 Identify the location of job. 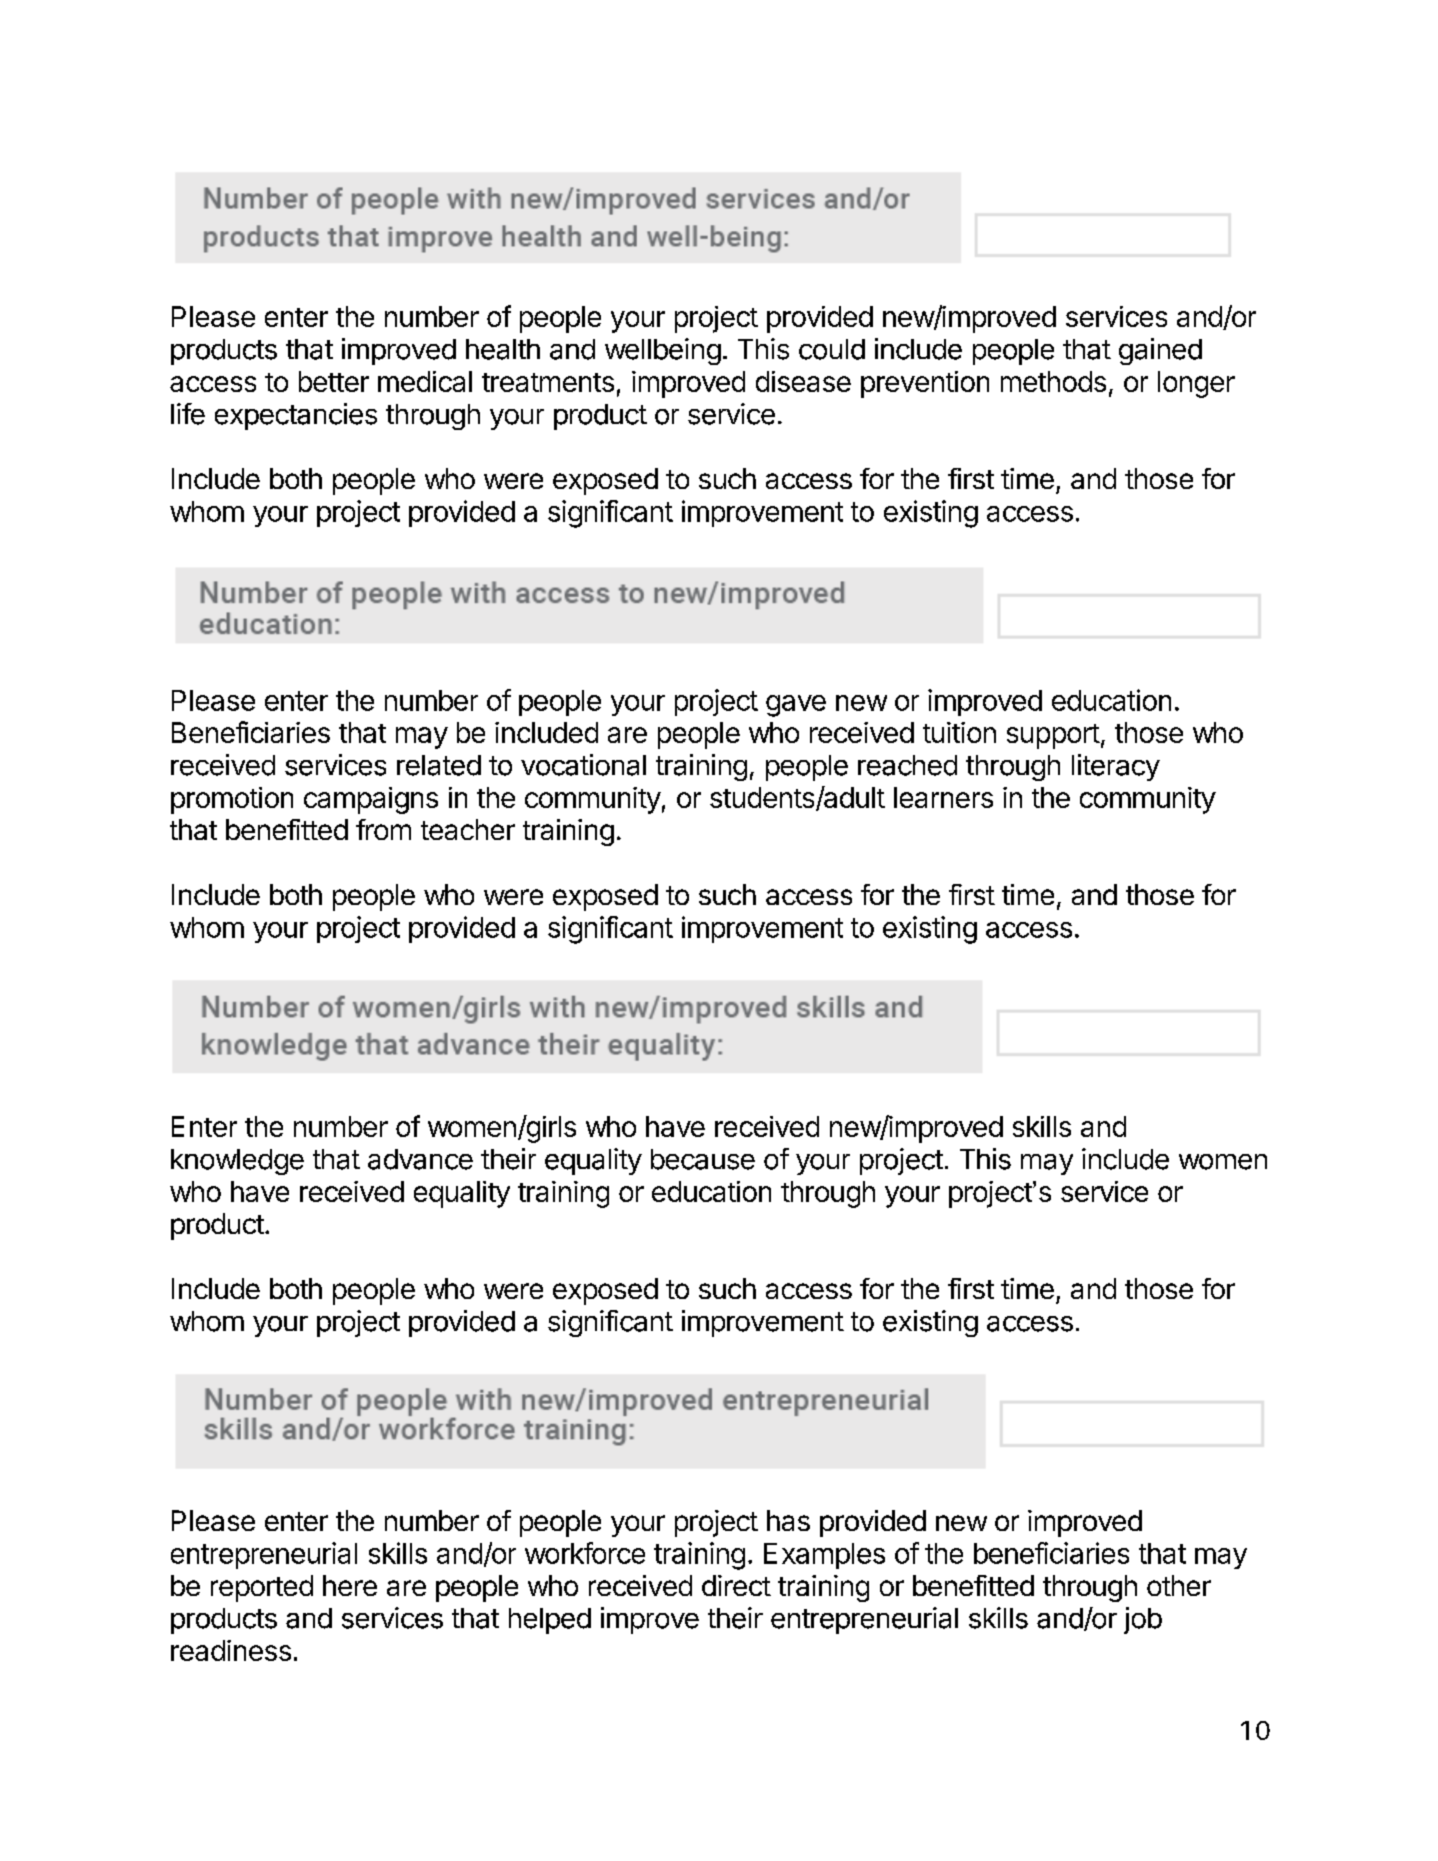
(1143, 1620).
